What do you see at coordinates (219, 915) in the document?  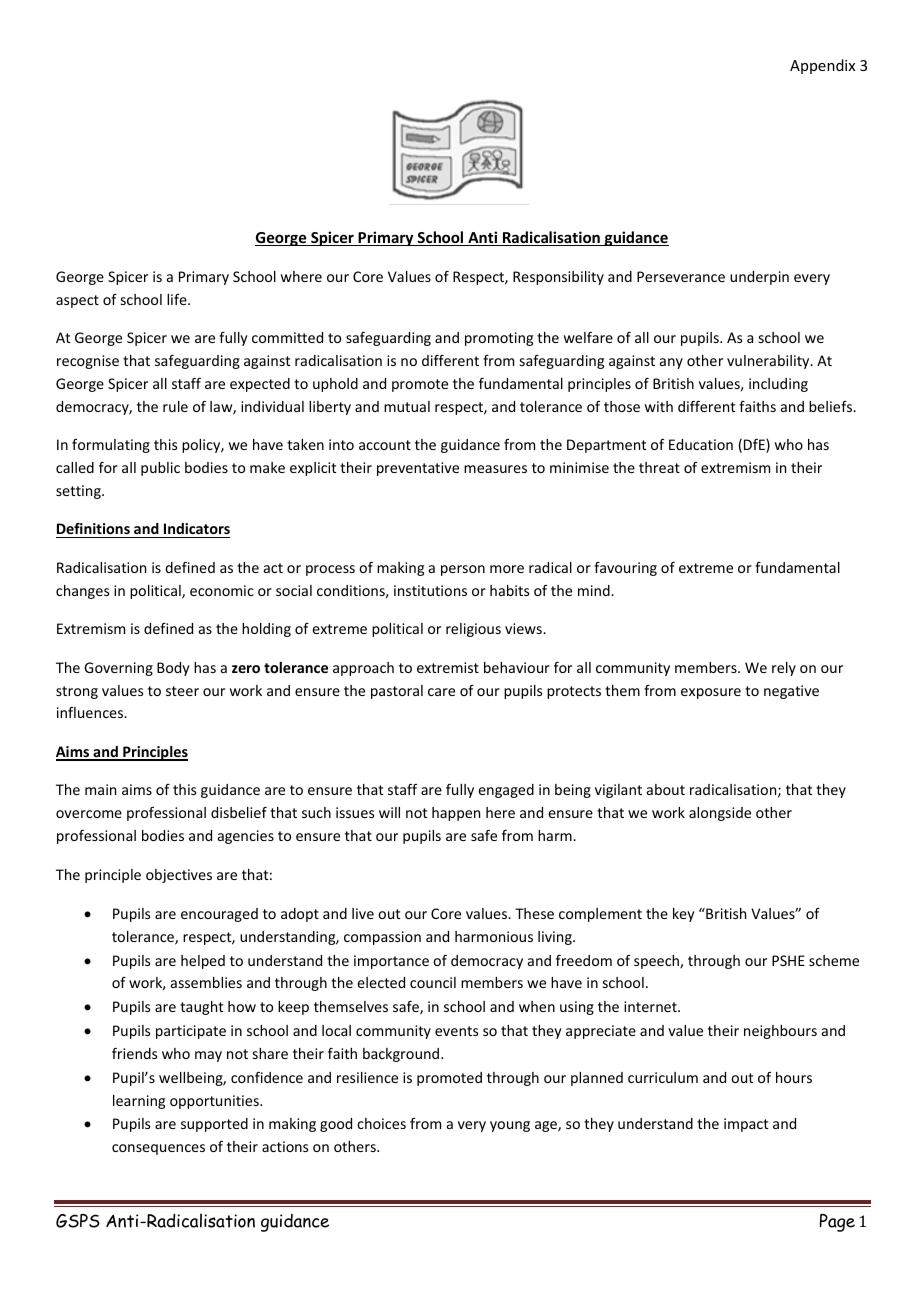 I see `encouraged` at bounding box center [219, 915].
